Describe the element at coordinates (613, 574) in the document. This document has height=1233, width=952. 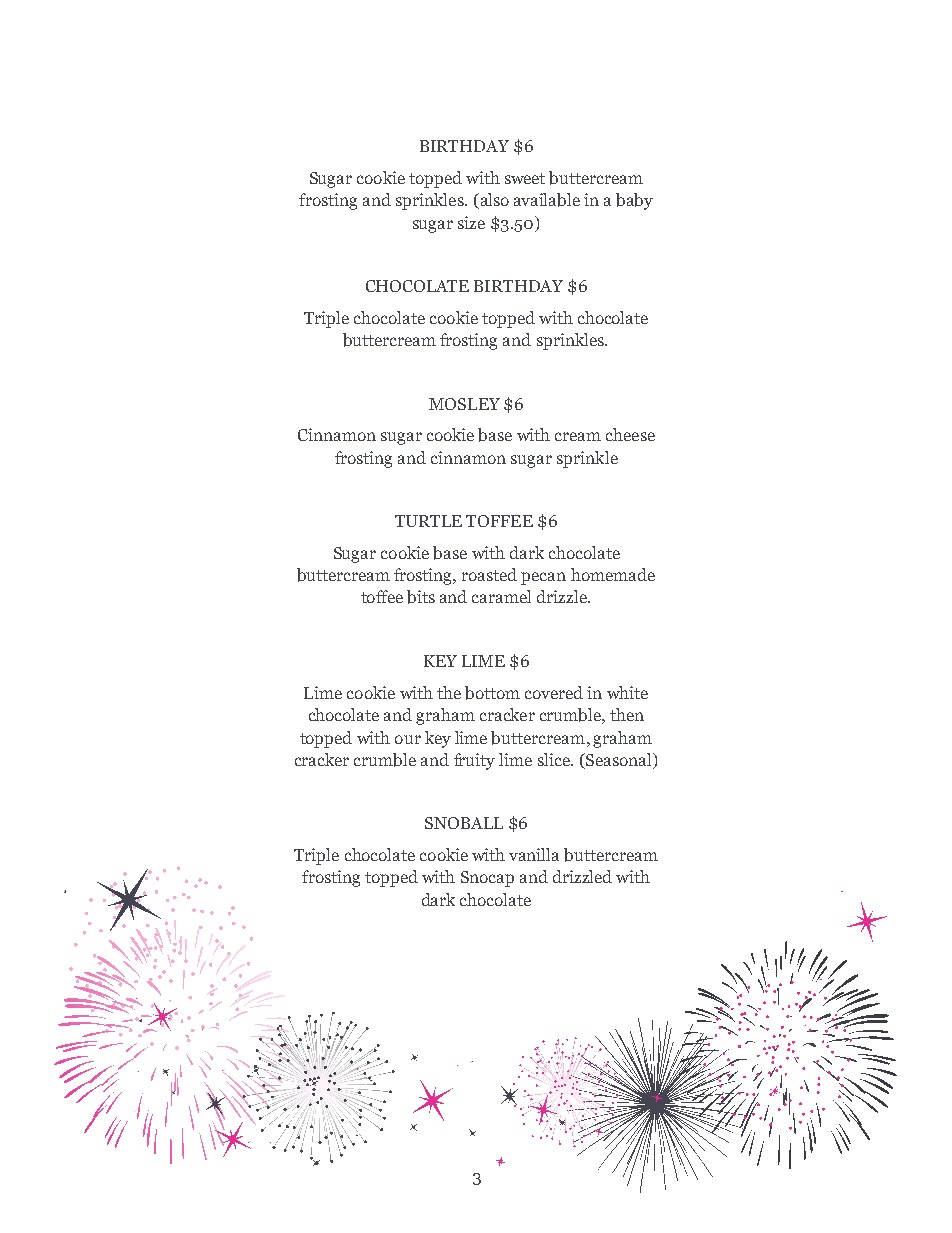
I see `homemade` at that location.
